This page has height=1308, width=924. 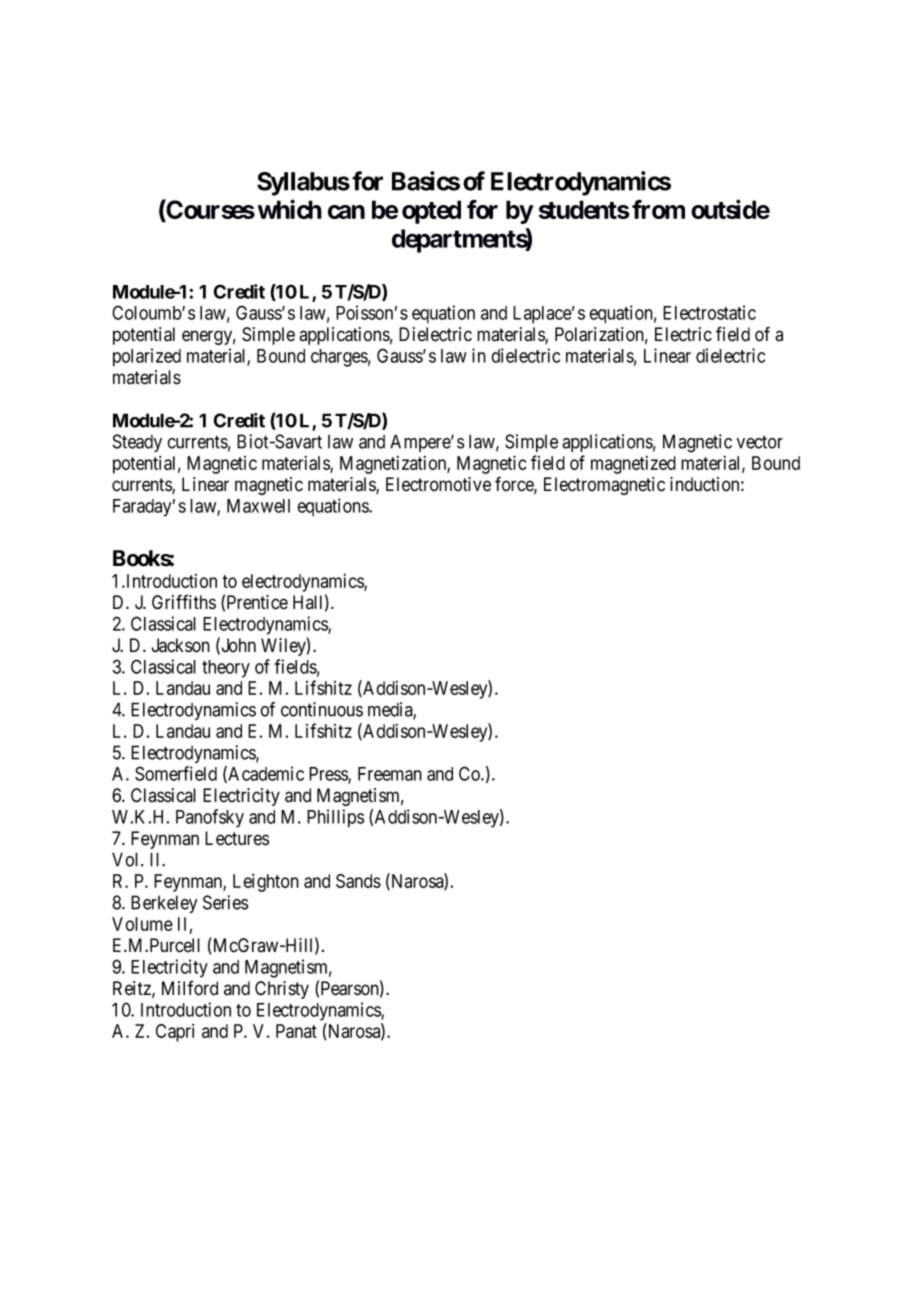 I want to click on Maxwell, so click(x=258, y=506).
